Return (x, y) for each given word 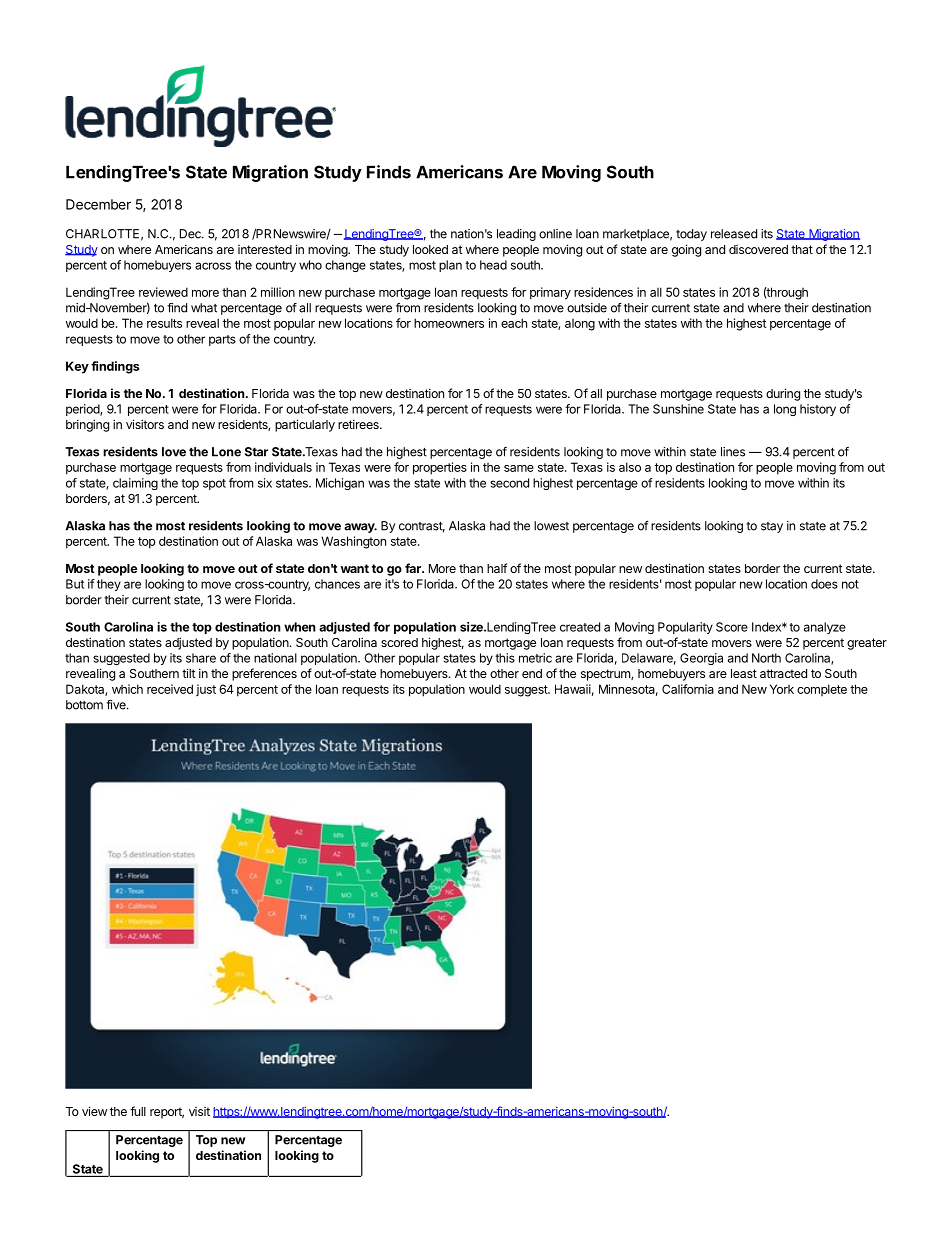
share (201, 658)
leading (516, 235)
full (138, 1111)
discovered (758, 249)
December (98, 204)
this (505, 658)
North (766, 658)
